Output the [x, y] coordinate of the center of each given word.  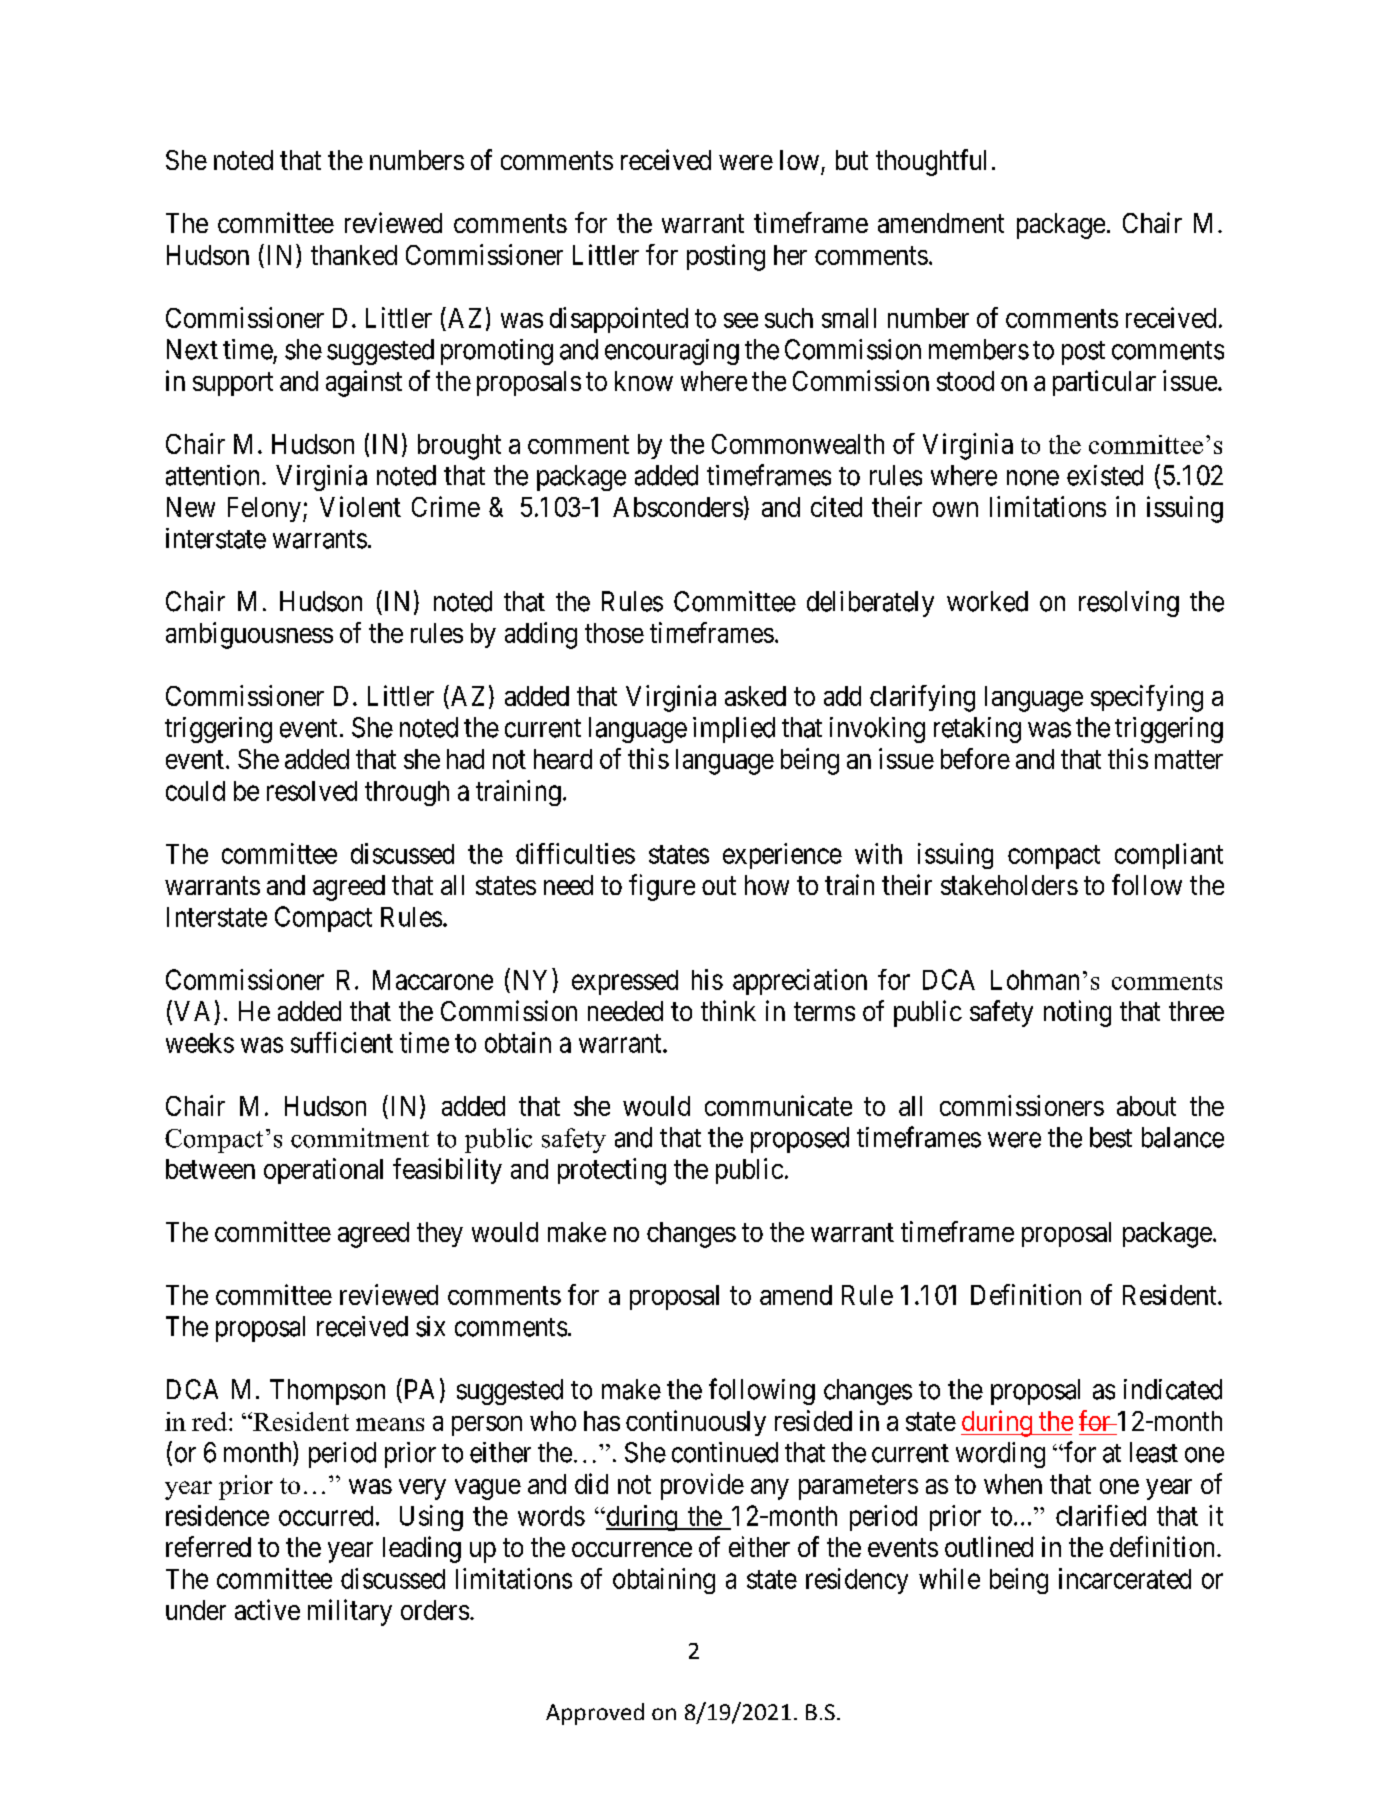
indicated [1173, 1389]
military [350, 1612]
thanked [354, 255]
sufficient [342, 1042]
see [741, 320]
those [614, 633]
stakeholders [1009, 885]
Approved [595, 1714]
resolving [1129, 604]
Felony [264, 509]
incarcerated [1125, 1578]
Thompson [327, 1392]
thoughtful [931, 162]
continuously [696, 1423]
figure [662, 887]
